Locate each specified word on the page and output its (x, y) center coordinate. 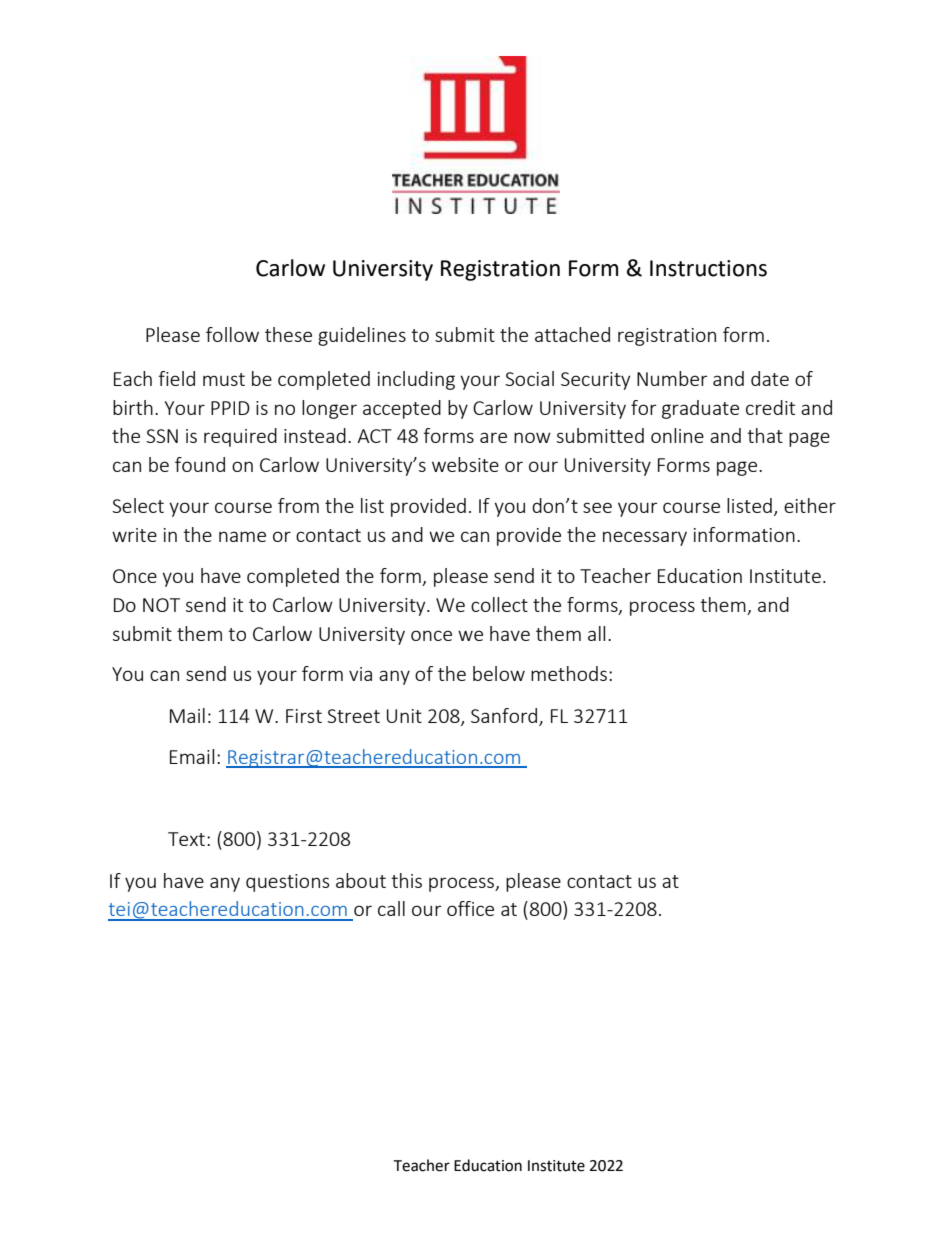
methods (569, 673)
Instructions (708, 268)
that (765, 435)
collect (499, 604)
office (470, 908)
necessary (645, 538)
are (493, 437)
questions (288, 883)
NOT (161, 605)
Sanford (505, 717)
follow (232, 334)
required (240, 437)
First (304, 716)
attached (572, 334)
